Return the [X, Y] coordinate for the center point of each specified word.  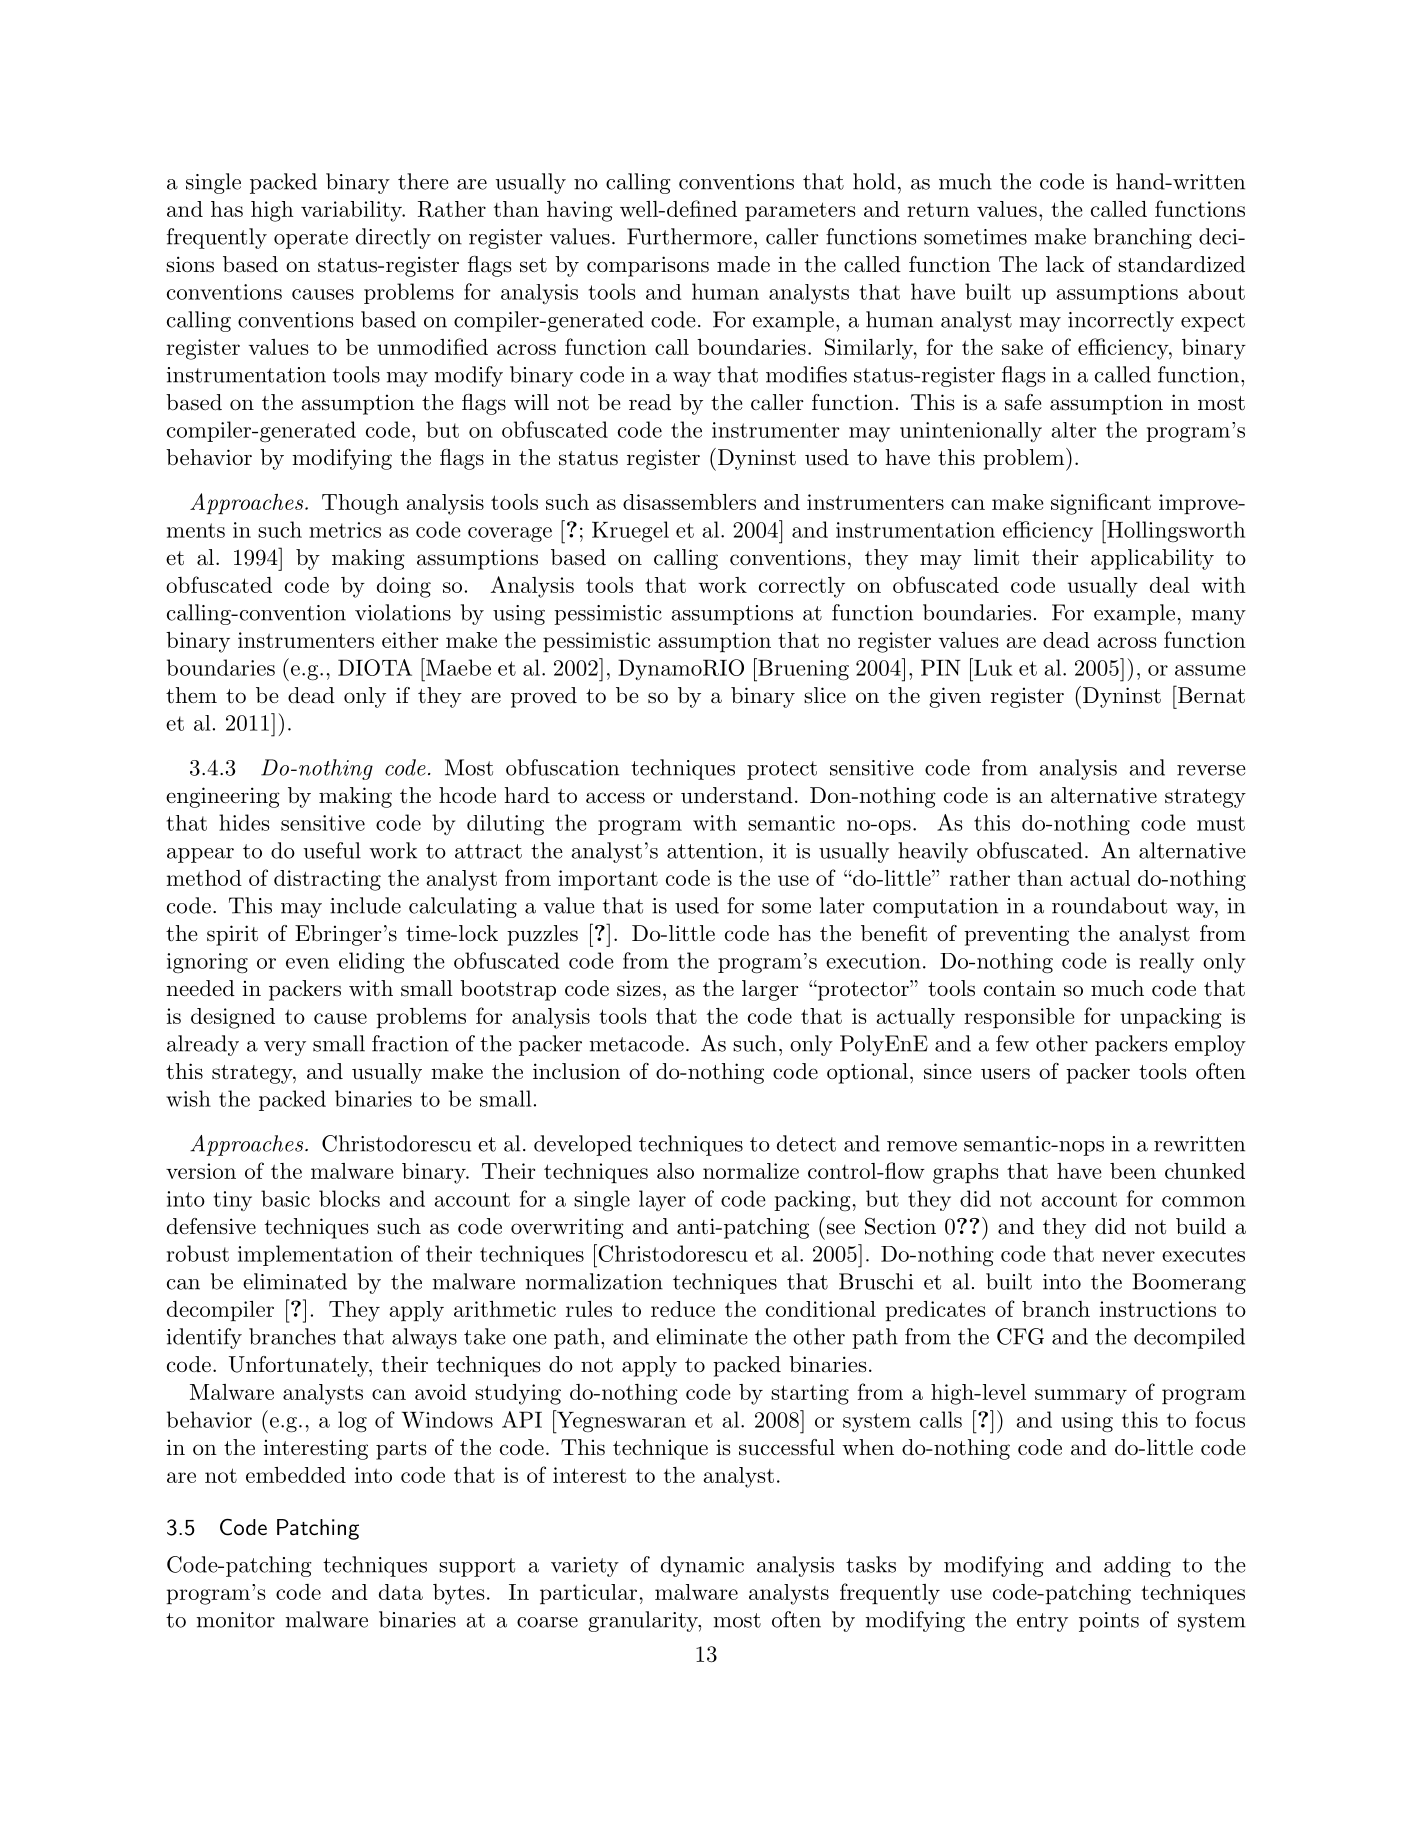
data [401, 1592]
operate [311, 239]
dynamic [702, 1566]
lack [1065, 264]
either [410, 640]
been [1133, 1171]
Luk [992, 667]
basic [285, 1198]
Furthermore [689, 236]
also [675, 1171]
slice [825, 695]
